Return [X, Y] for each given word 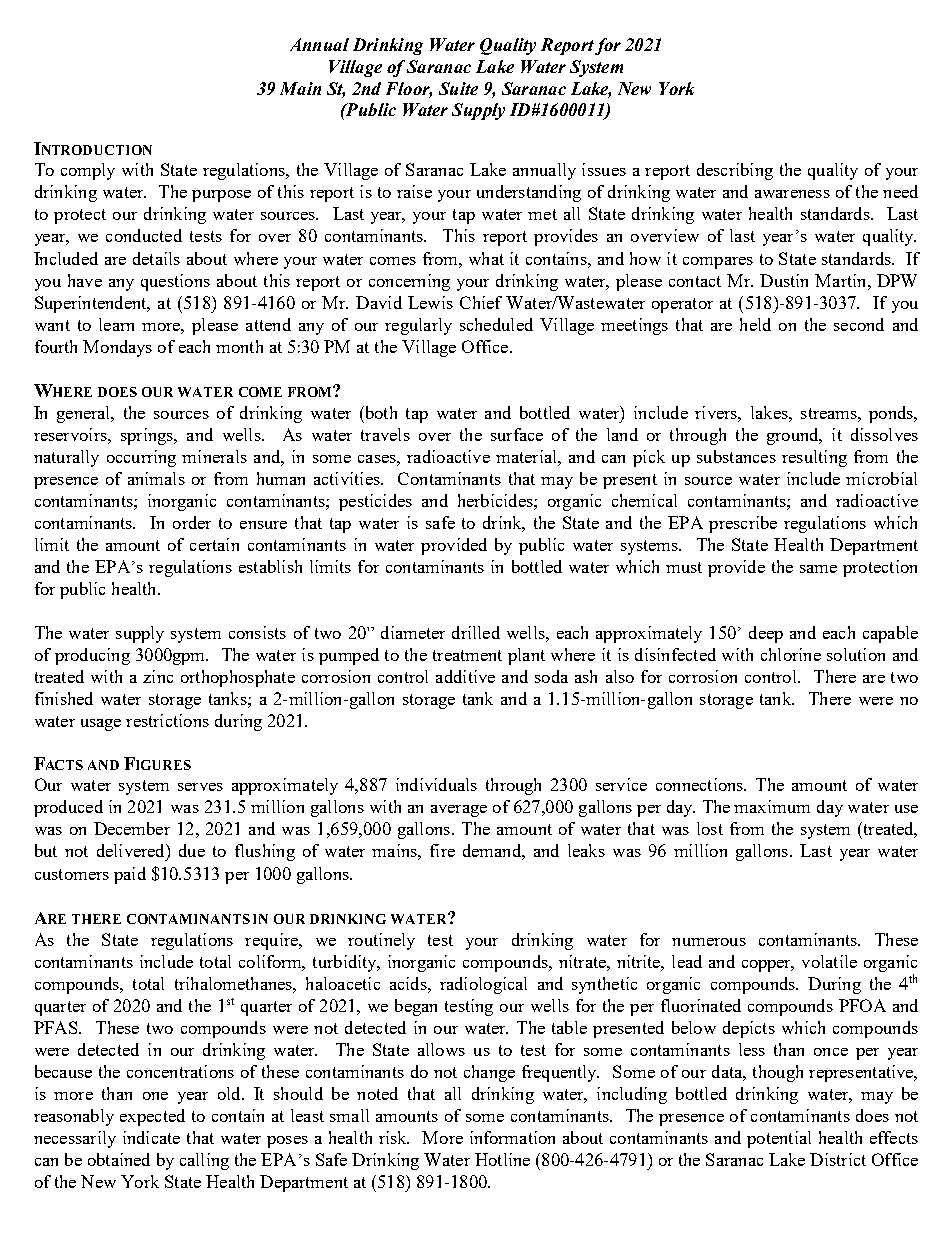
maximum [772, 806]
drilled [476, 632]
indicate [151, 1137]
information [512, 1137]
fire [442, 850]
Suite [458, 88]
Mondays [117, 348]
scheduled [496, 324]
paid [130, 875]
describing [735, 171]
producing [92, 656]
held [755, 324]
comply [88, 171]
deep [766, 634]
